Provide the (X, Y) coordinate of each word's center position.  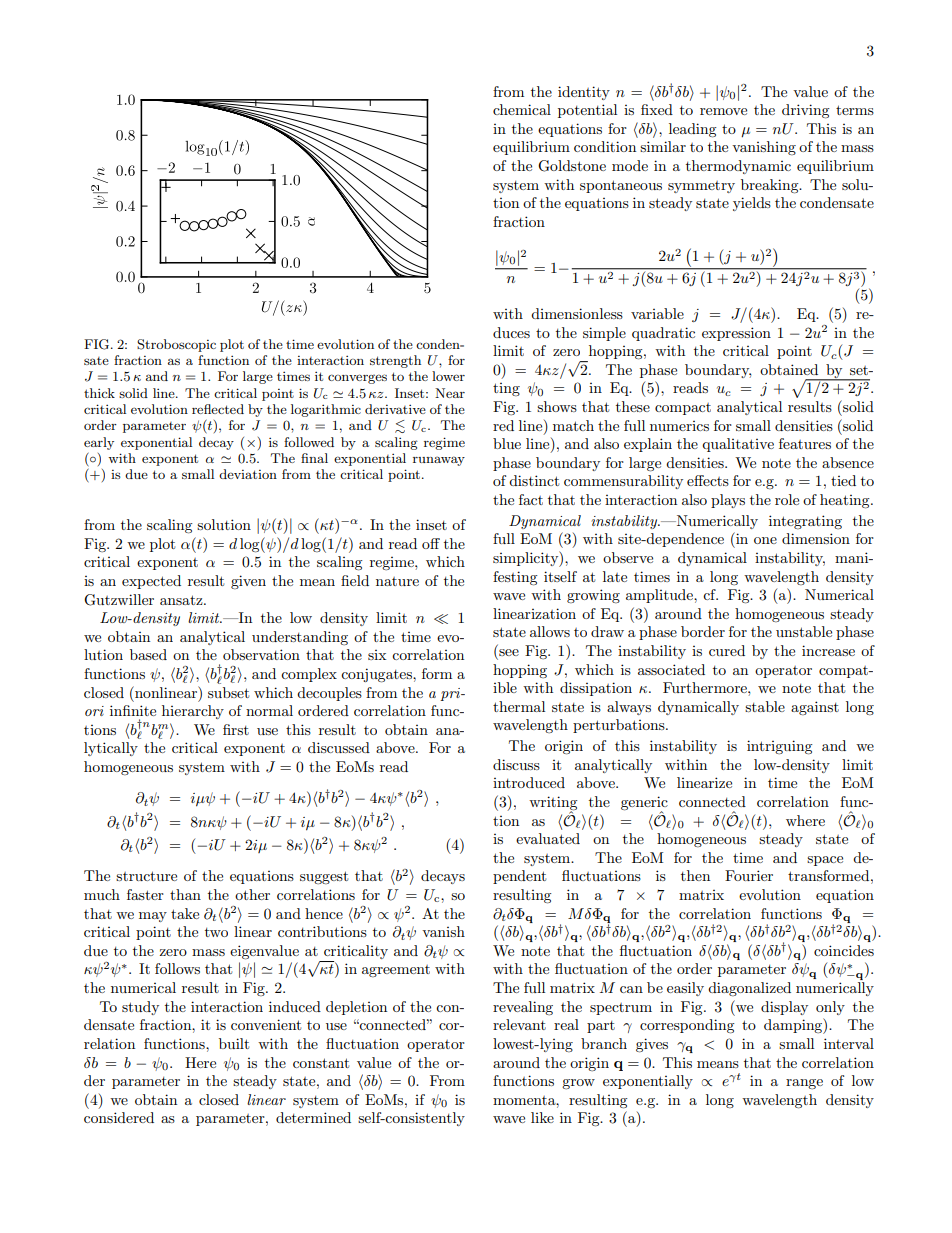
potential (587, 111)
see (508, 654)
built (234, 1043)
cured (727, 650)
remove (723, 111)
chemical (522, 109)
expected (151, 582)
